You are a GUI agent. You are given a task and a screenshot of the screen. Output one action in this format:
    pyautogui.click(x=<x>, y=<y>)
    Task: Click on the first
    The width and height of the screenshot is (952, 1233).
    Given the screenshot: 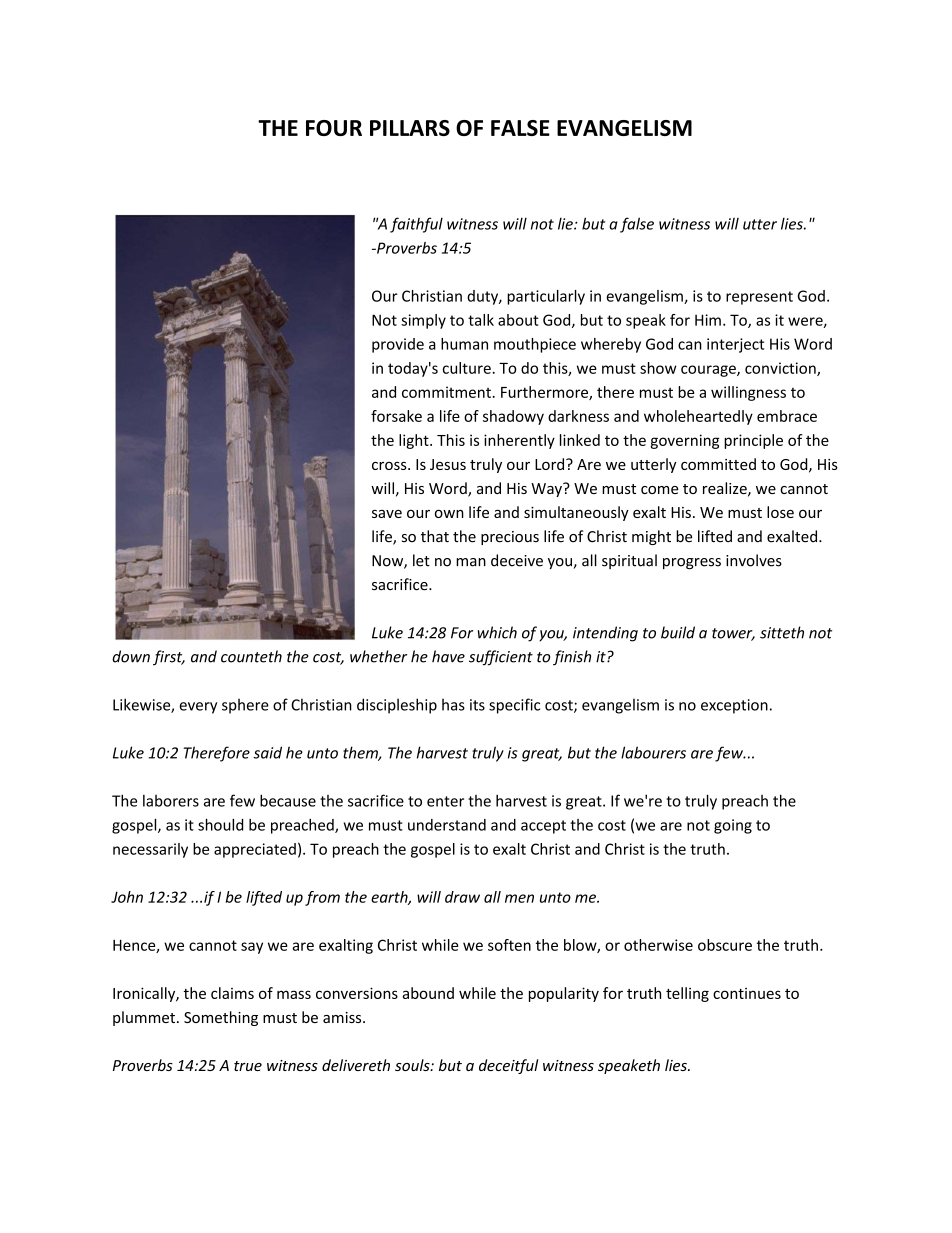 What is the action you would take?
    pyautogui.click(x=169, y=658)
